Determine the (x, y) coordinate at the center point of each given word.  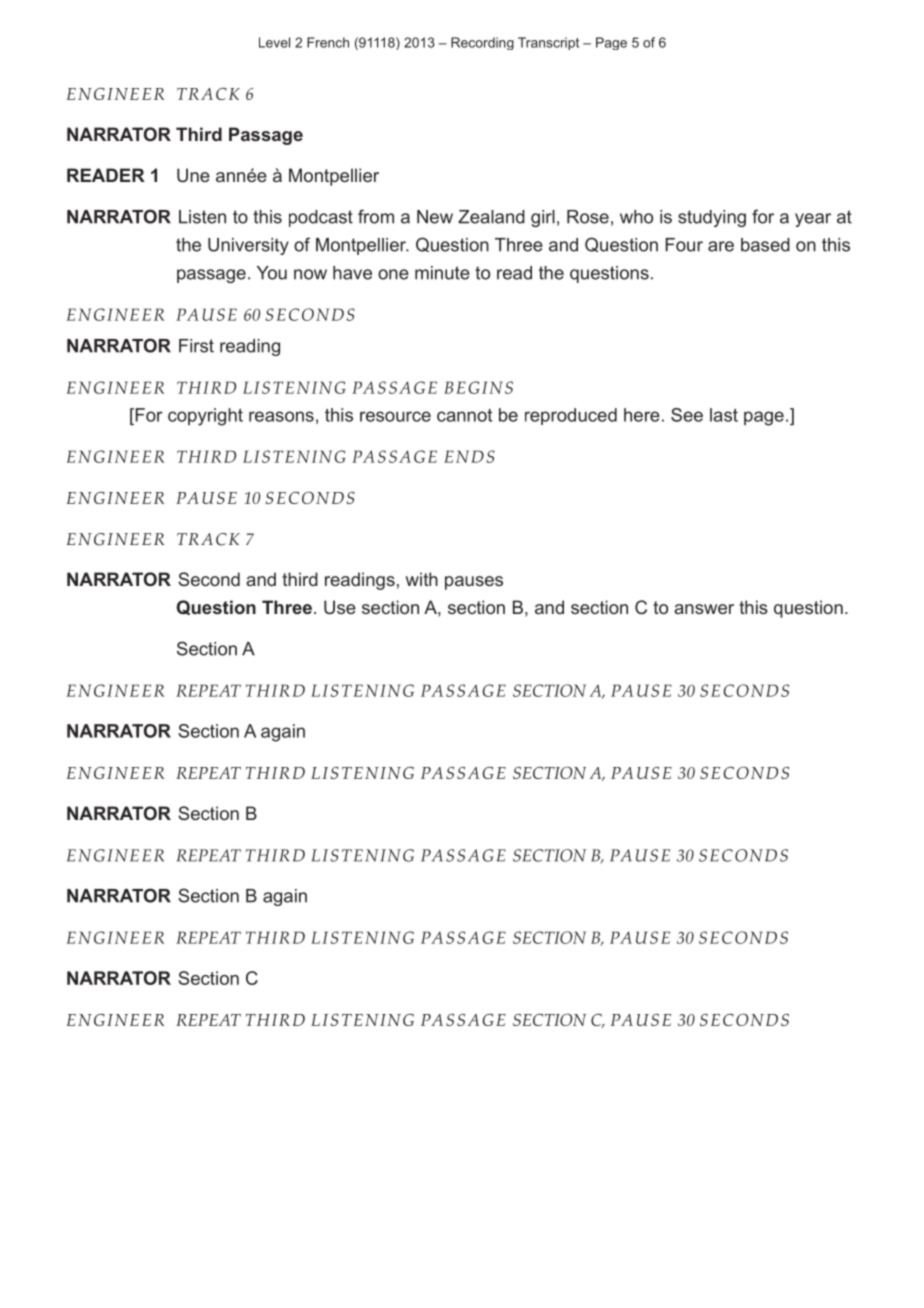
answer (704, 609)
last (724, 415)
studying (712, 218)
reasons (281, 416)
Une (193, 175)
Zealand (491, 217)
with (421, 579)
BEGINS (478, 387)
